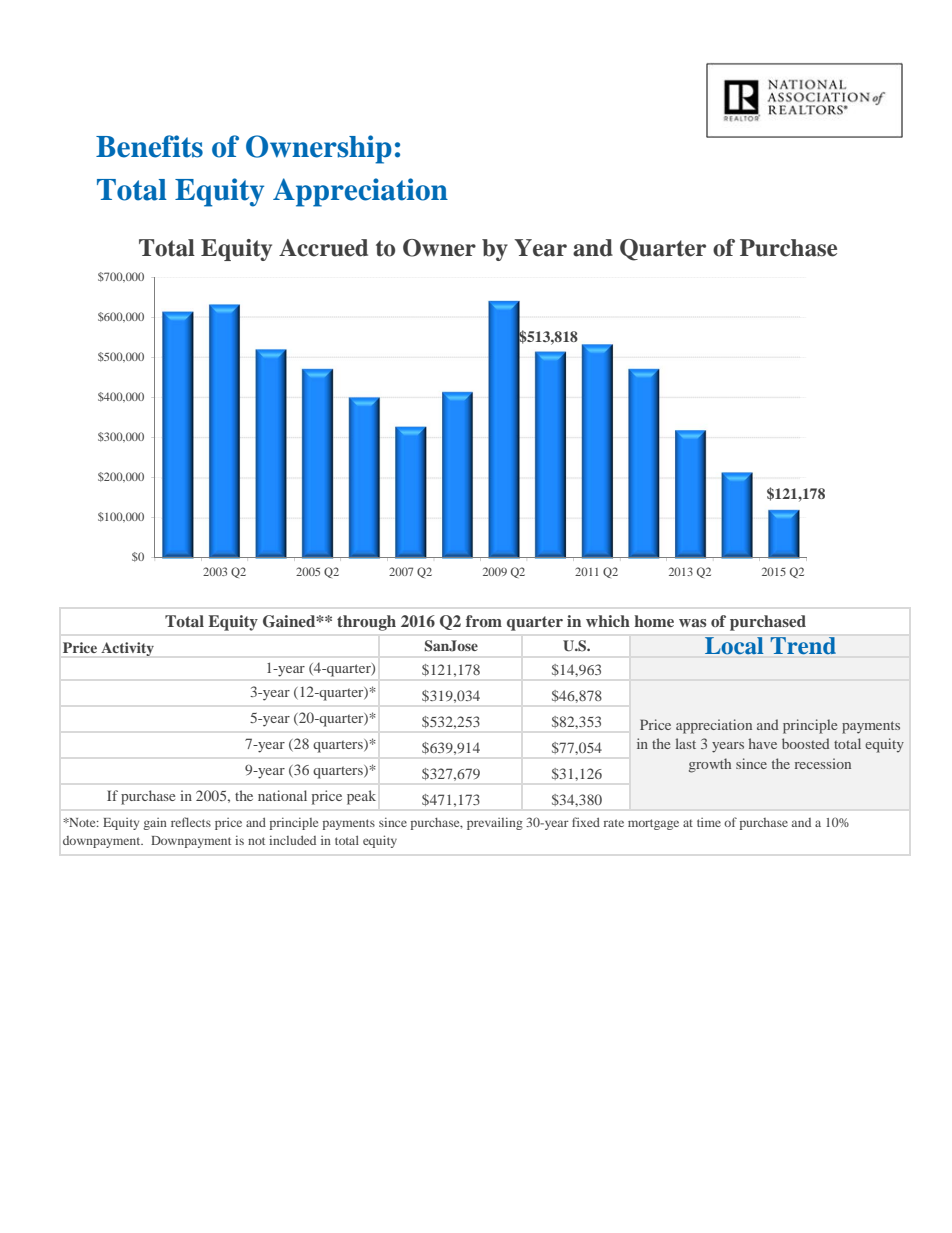  Describe the element at coordinates (191, 822) in the document. I see `reflects` at that location.
